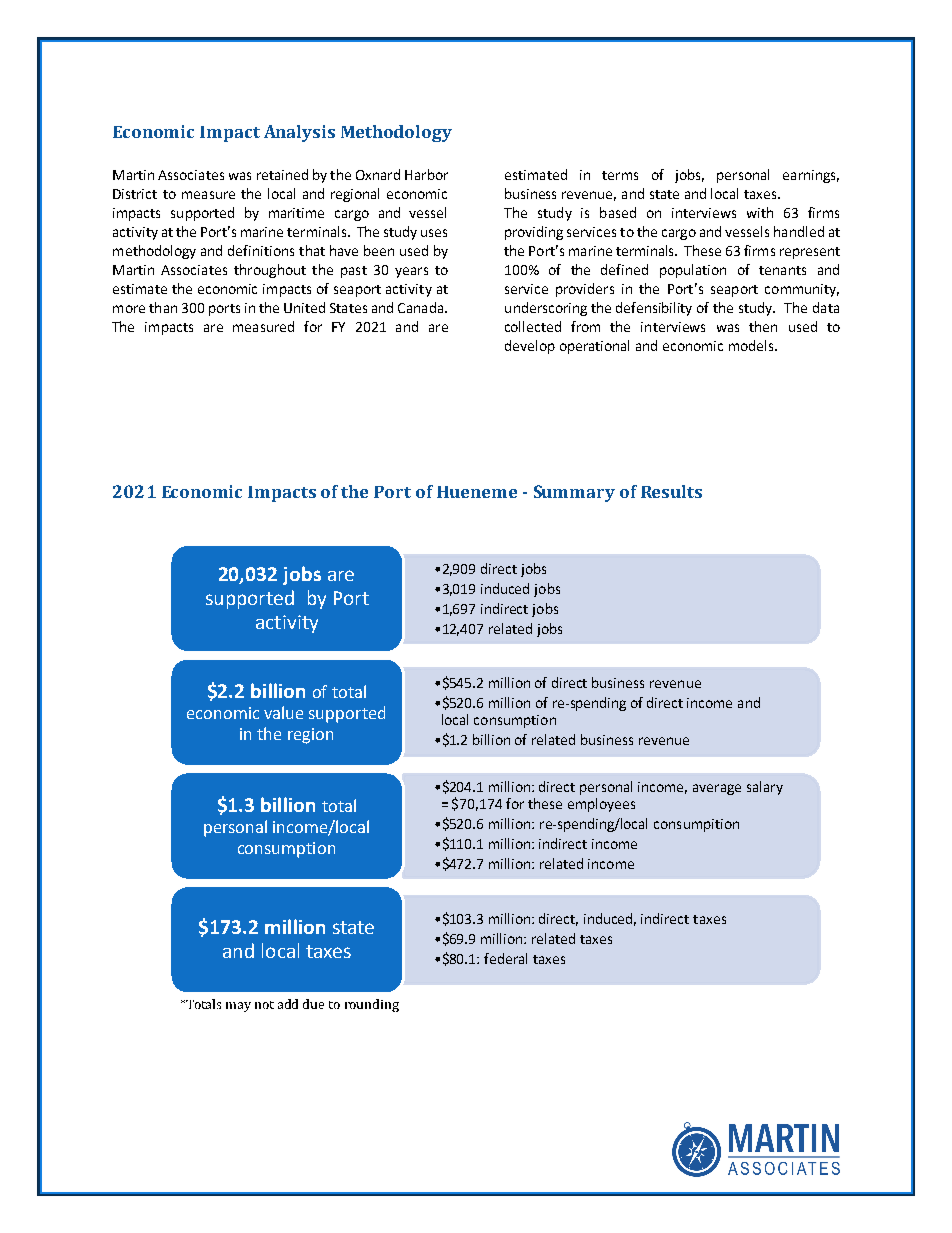  Describe the element at coordinates (760, 212) in the screenshot. I see `with` at that location.
